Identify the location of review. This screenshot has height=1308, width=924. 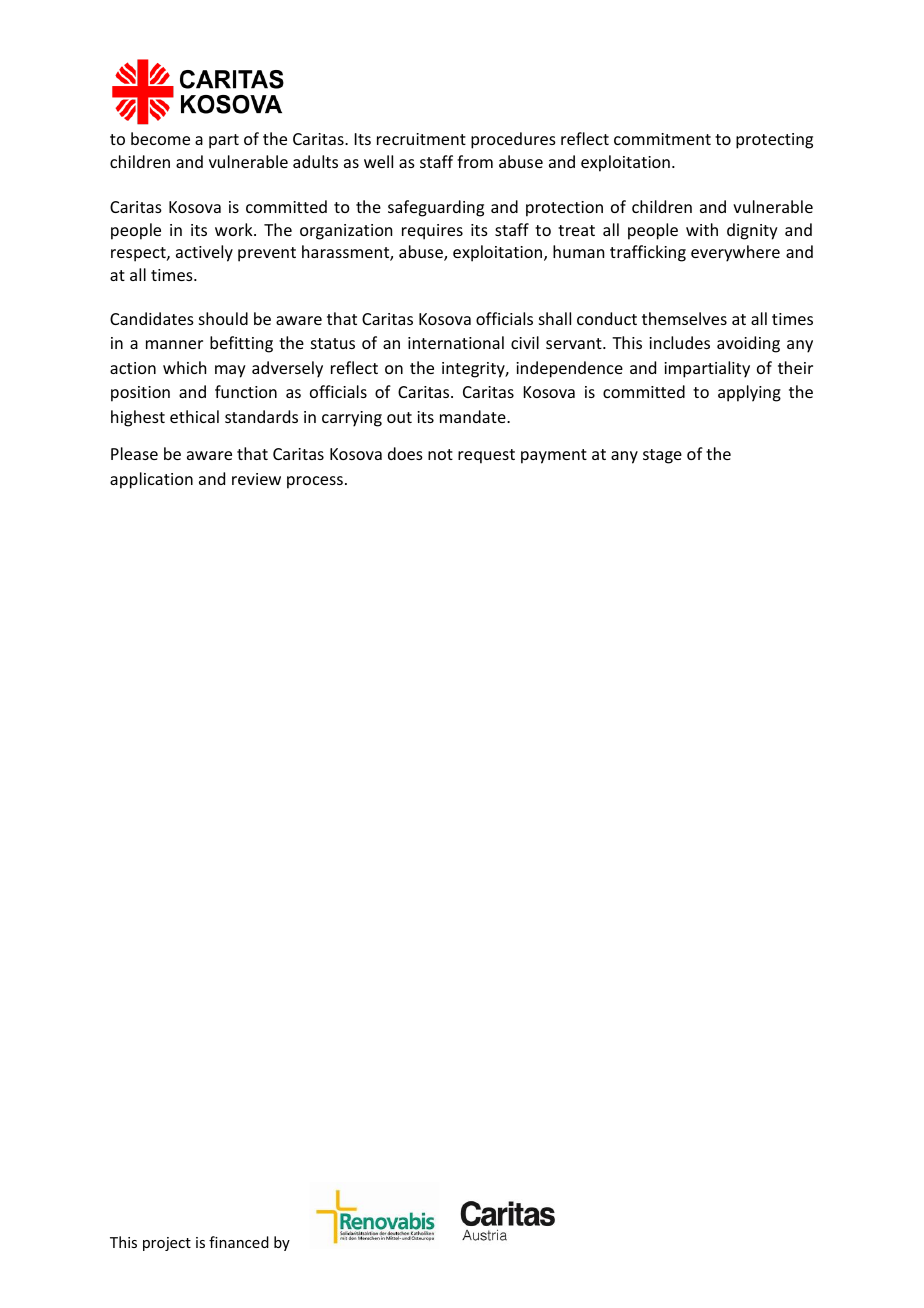
(256, 479).
